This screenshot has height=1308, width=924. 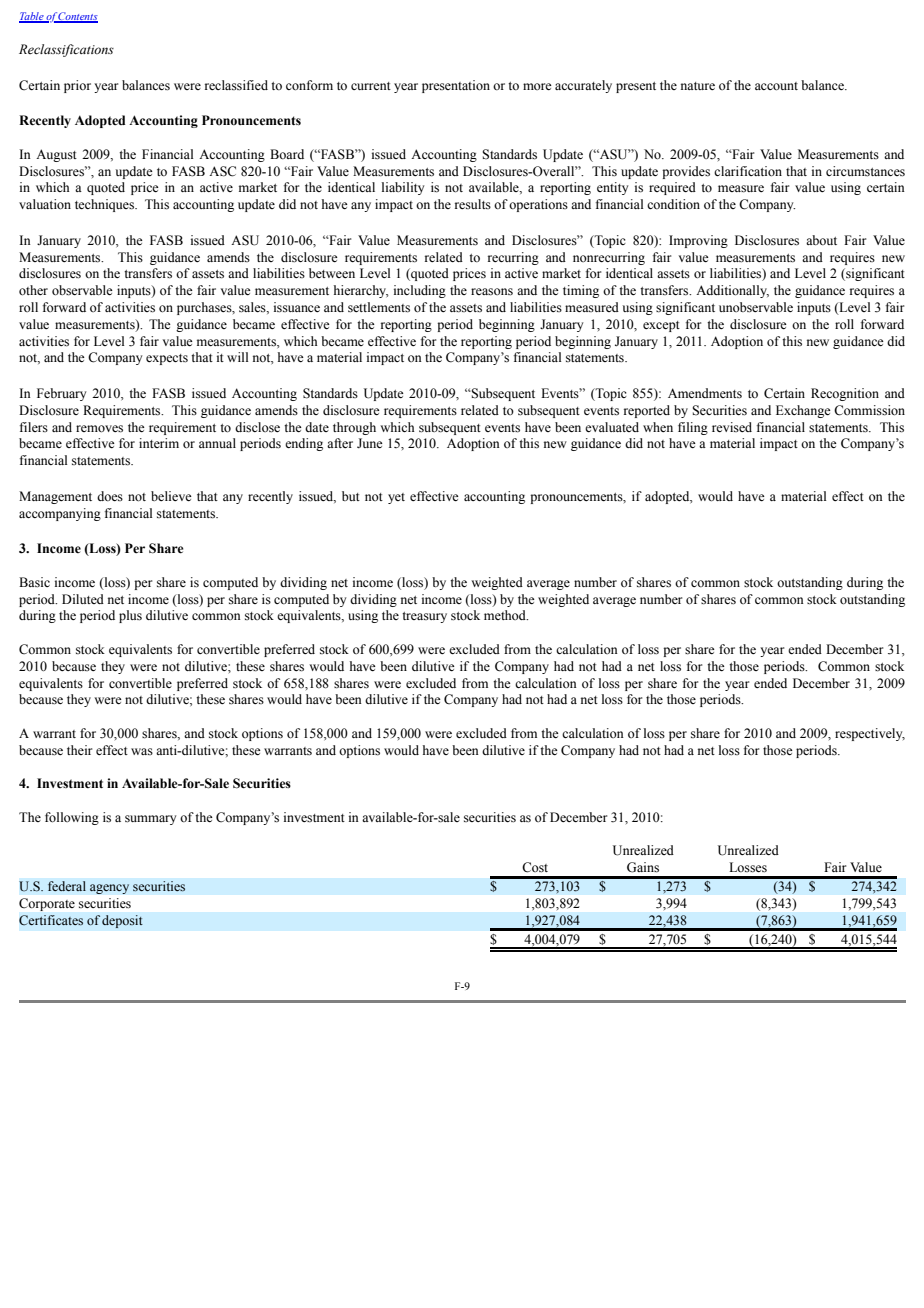 I want to click on respectively, so click(x=870, y=734).
